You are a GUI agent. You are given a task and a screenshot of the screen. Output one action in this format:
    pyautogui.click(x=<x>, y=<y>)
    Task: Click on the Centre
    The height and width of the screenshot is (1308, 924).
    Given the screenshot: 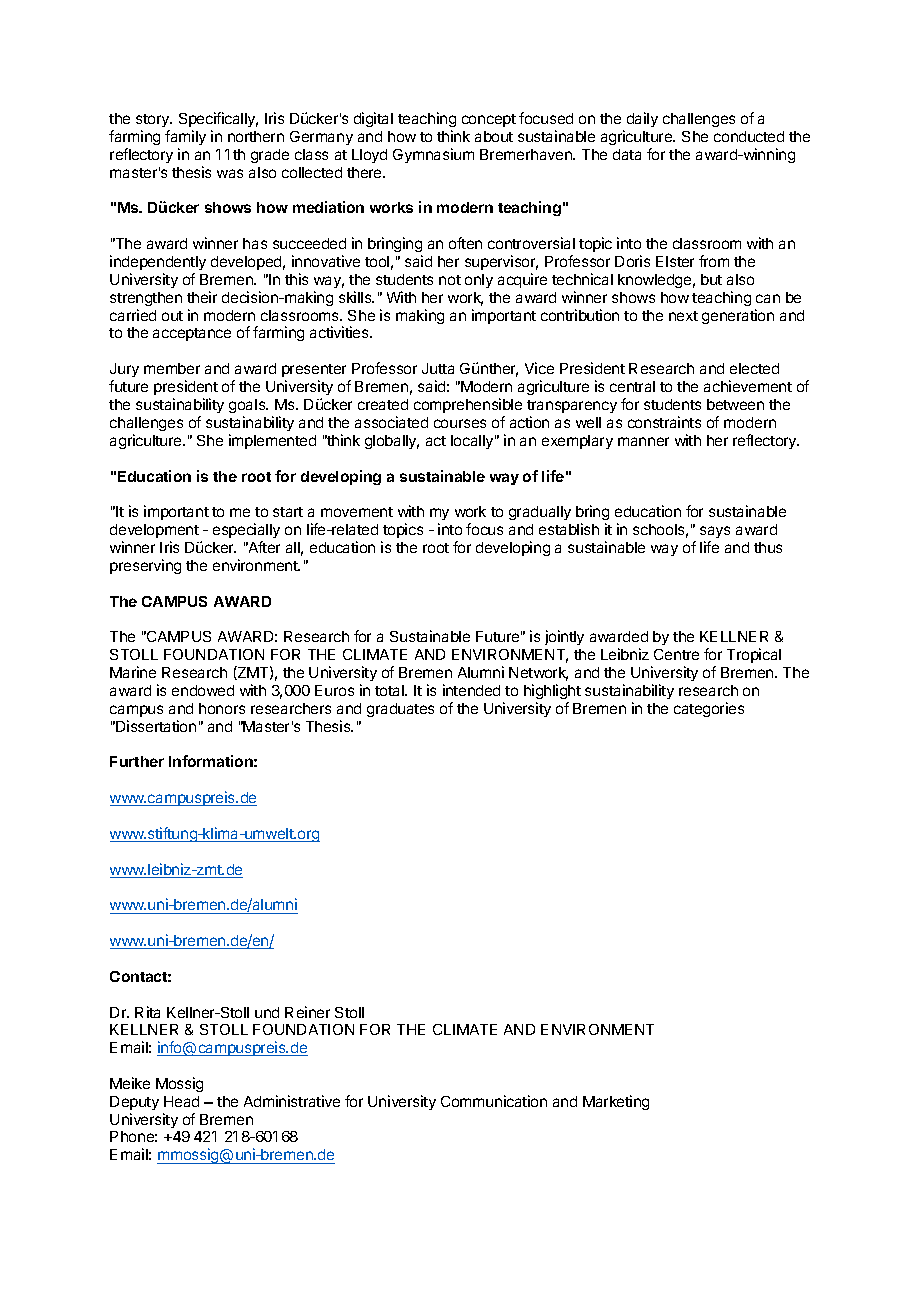 What is the action you would take?
    pyautogui.click(x=676, y=654)
